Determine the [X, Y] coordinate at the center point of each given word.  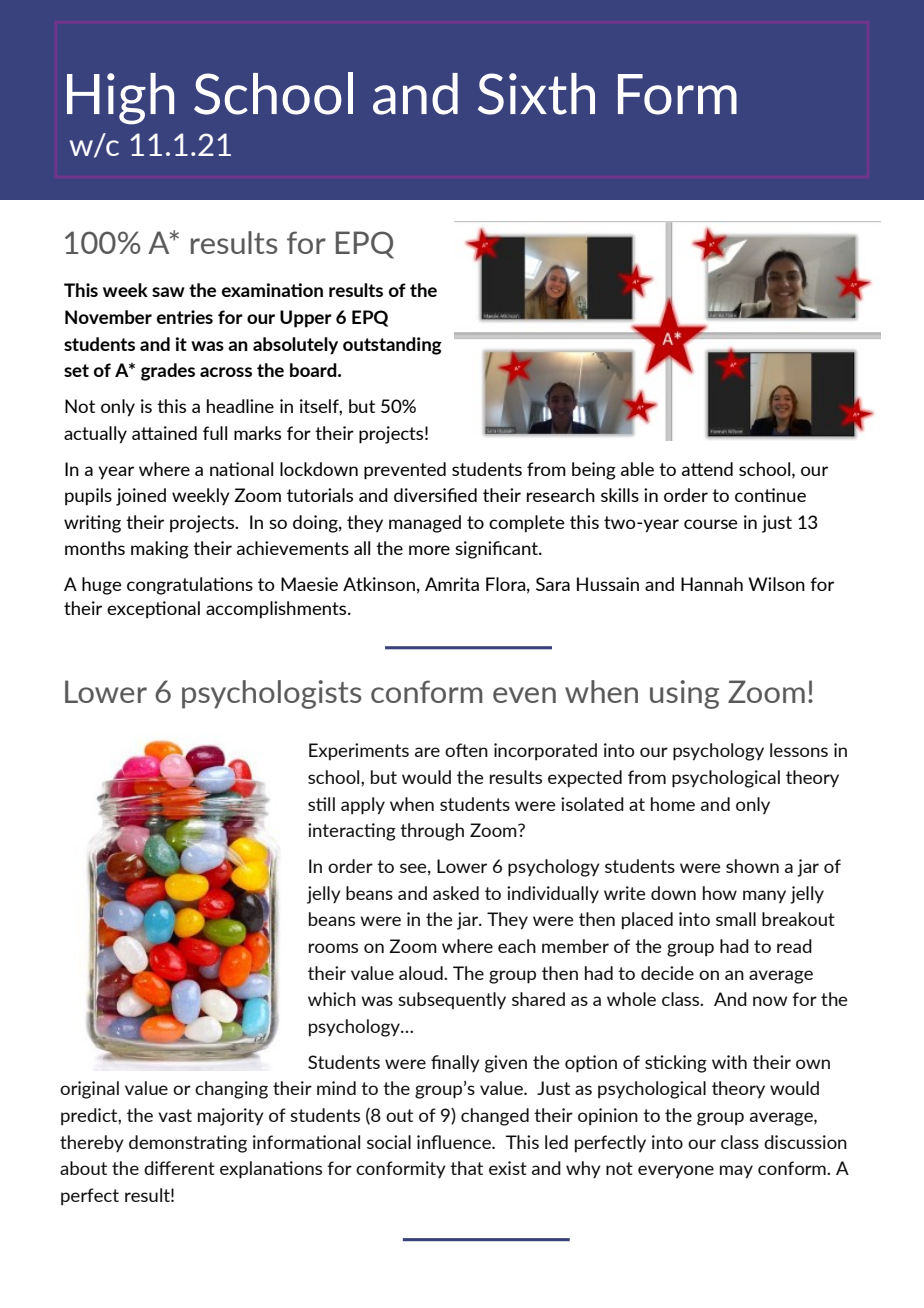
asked [456, 893]
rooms [333, 948]
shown [752, 866]
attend [707, 469]
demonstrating [188, 1144]
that [466, 1168]
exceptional [153, 610]
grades [168, 372]
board [314, 370]
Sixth [536, 94]
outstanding [392, 346]
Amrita [452, 584]
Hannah [712, 584]
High [120, 99]
